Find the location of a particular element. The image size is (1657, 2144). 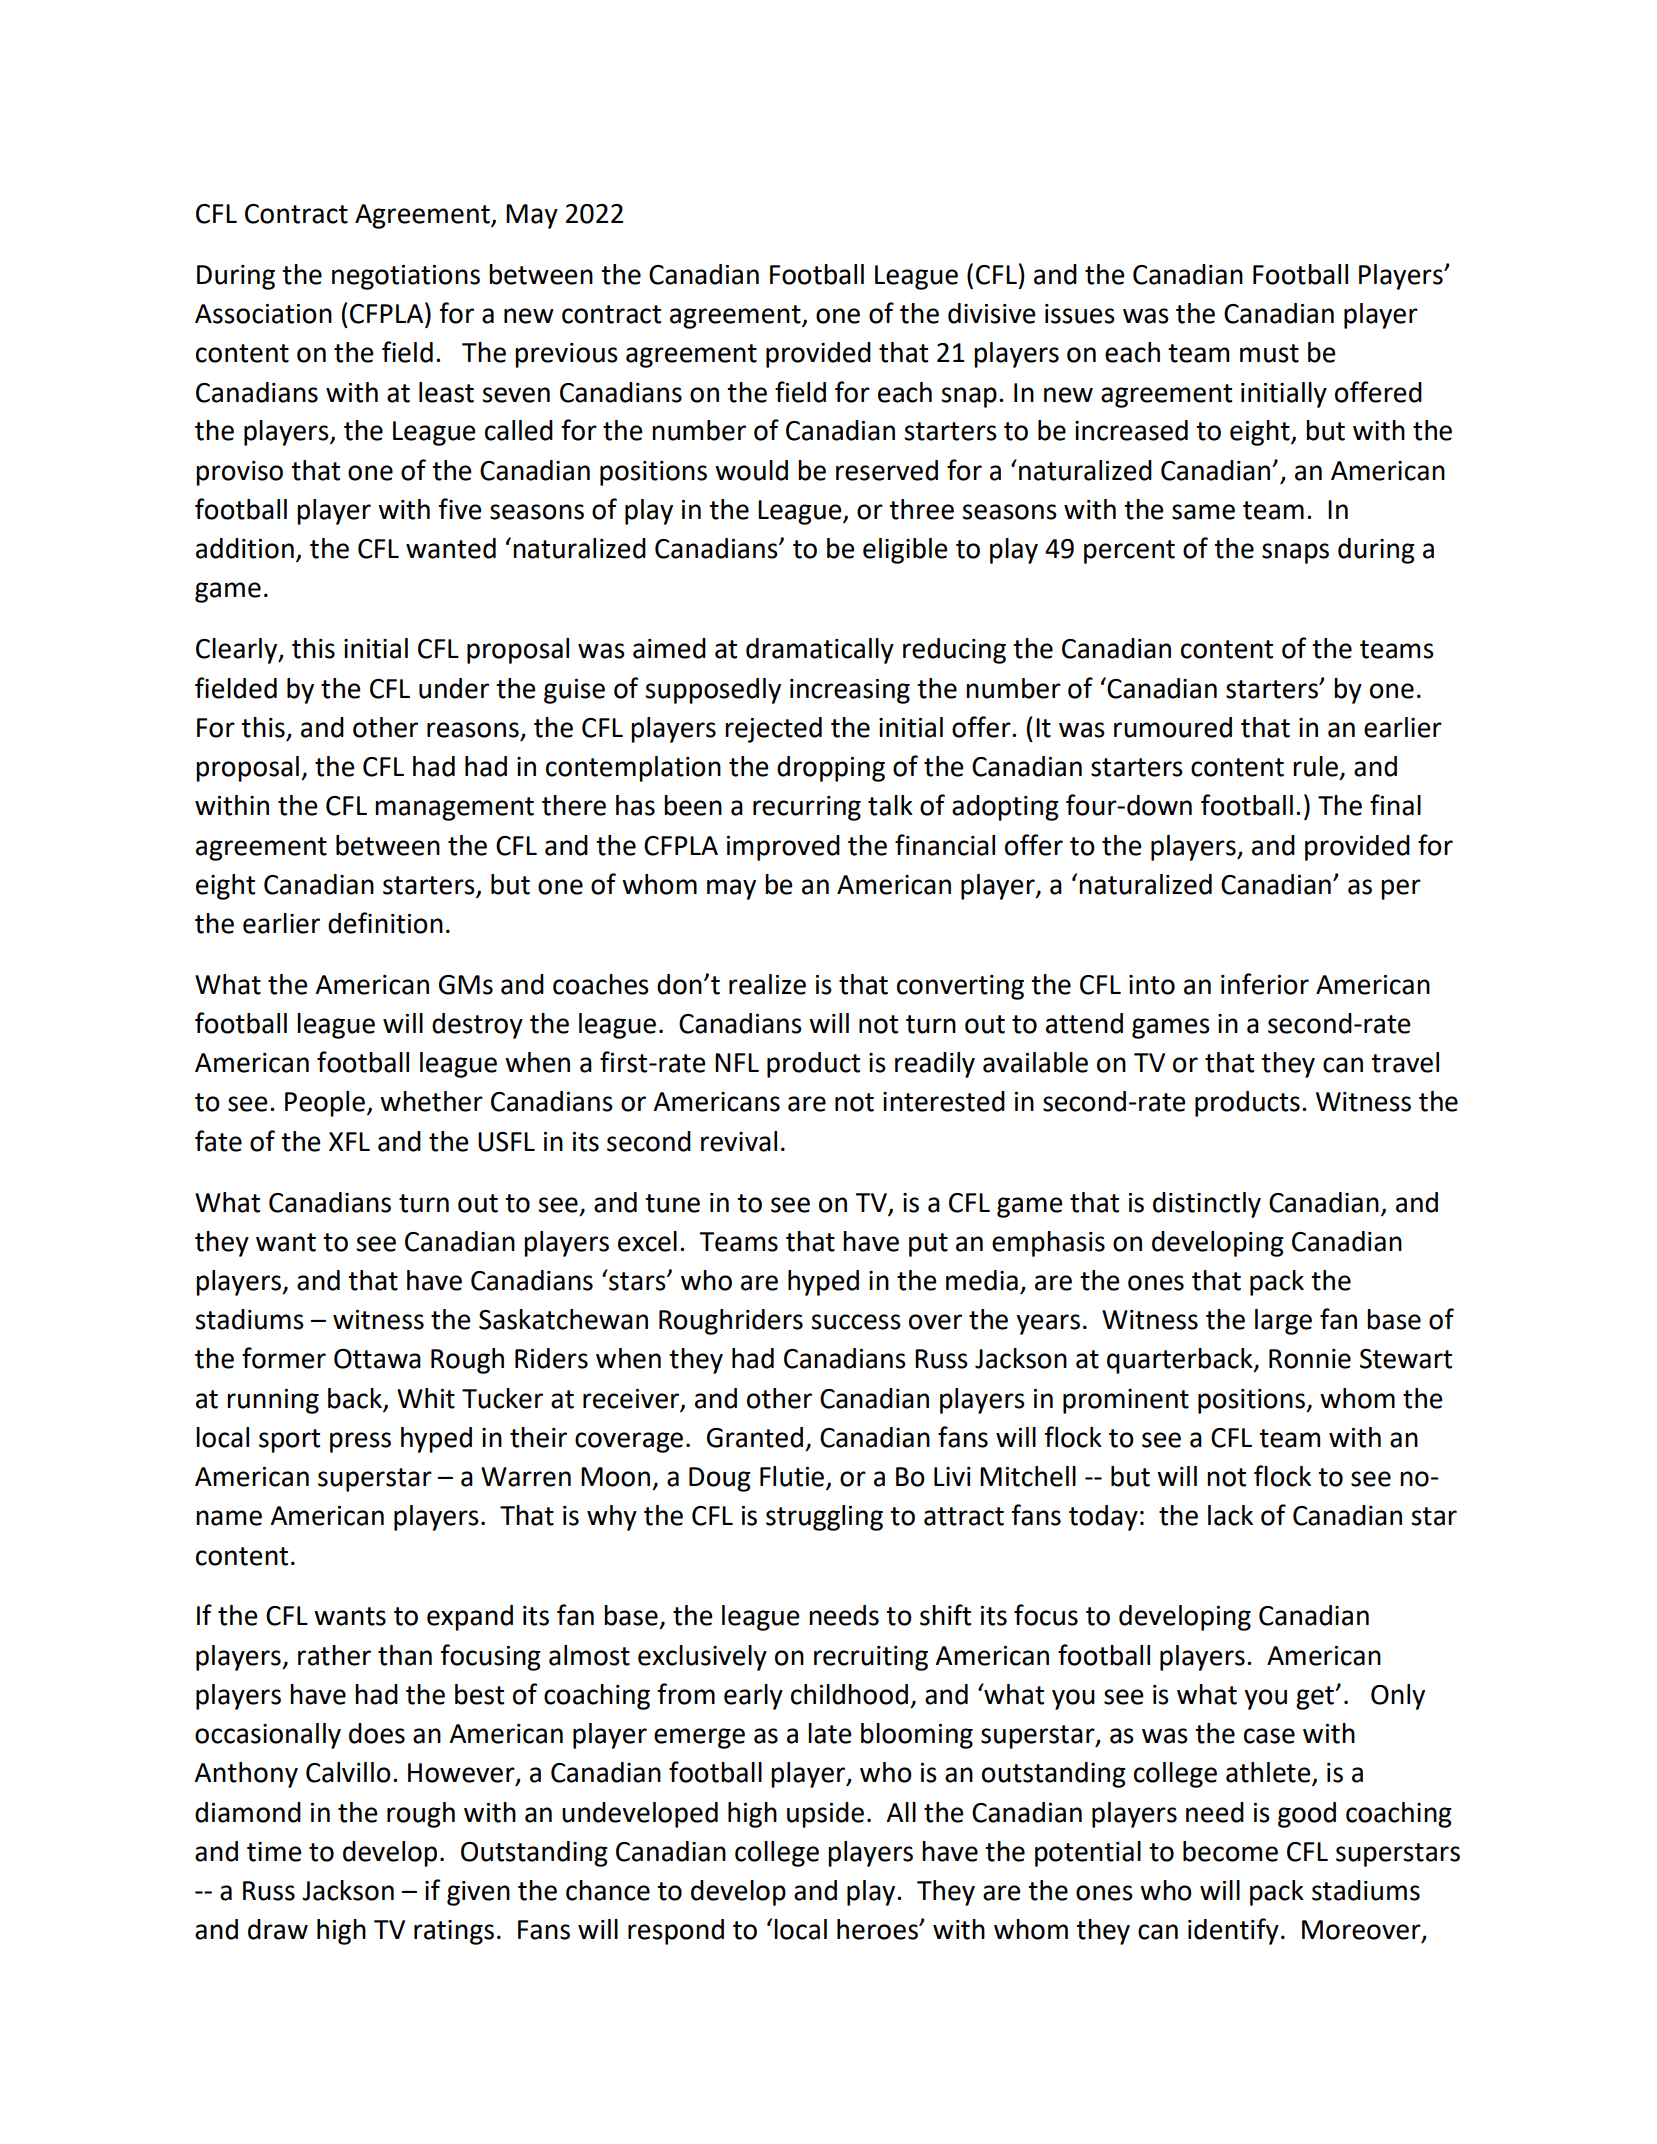

must is located at coordinates (1269, 353).
